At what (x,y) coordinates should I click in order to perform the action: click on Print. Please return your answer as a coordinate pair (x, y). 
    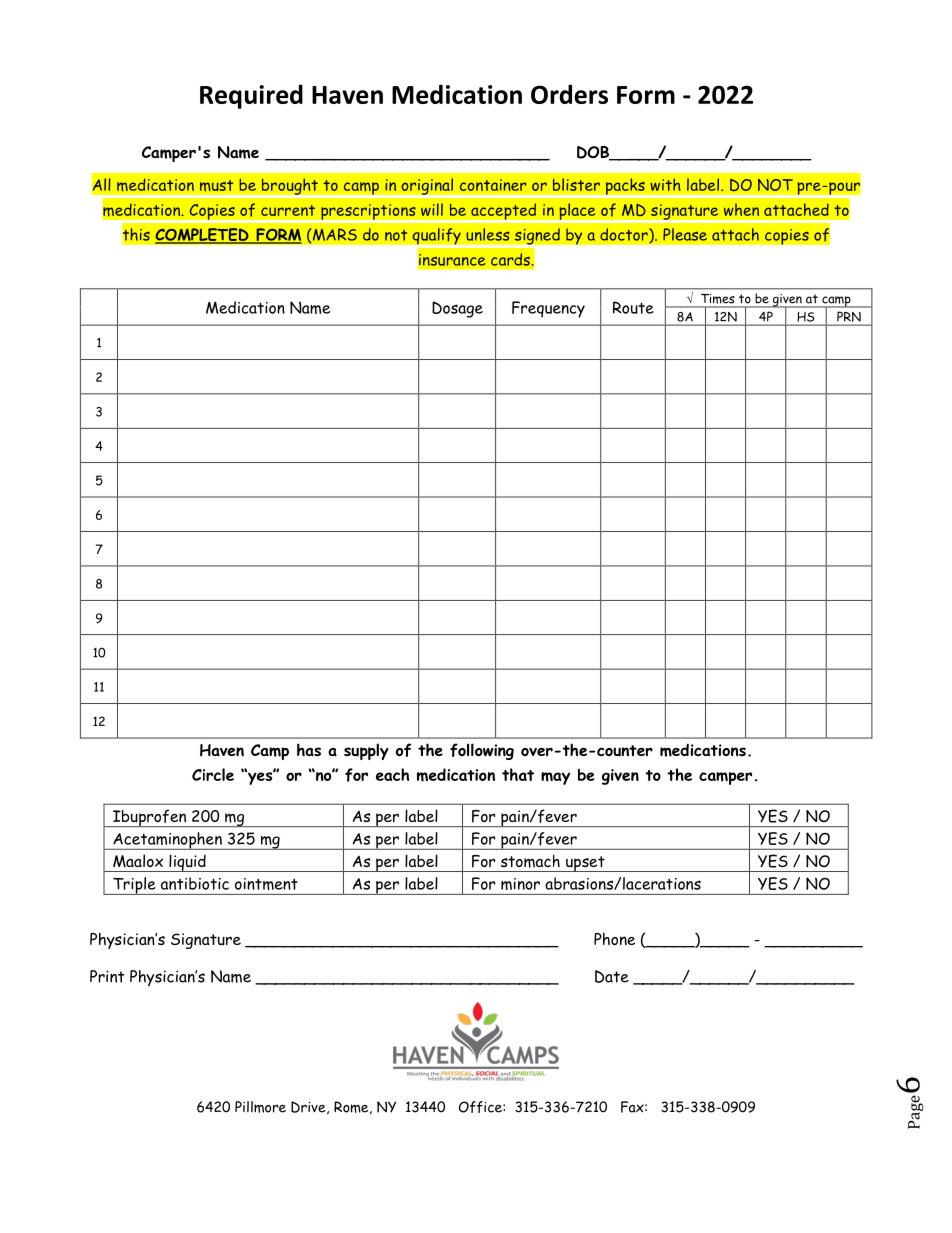
    Looking at the image, I should click on (107, 976).
